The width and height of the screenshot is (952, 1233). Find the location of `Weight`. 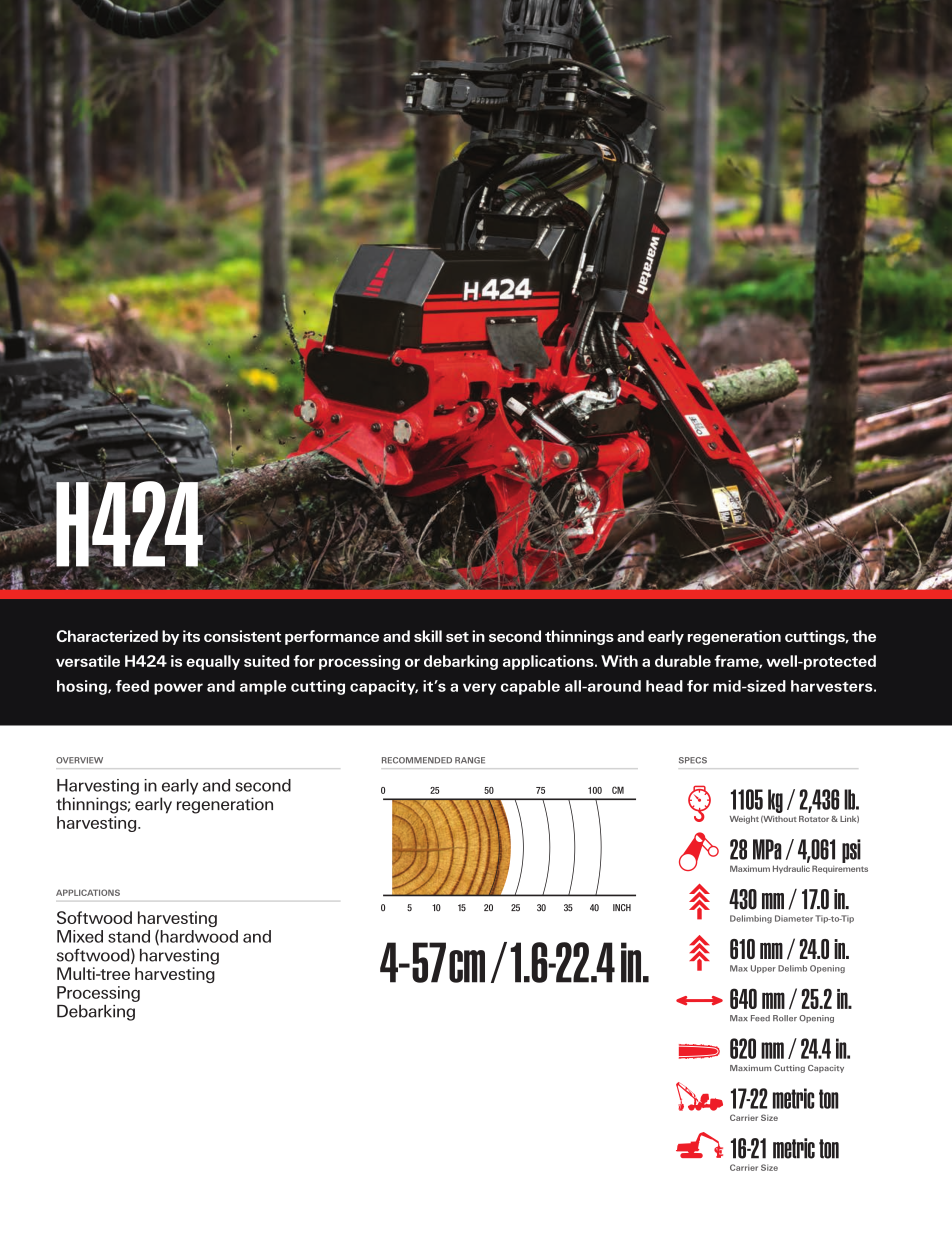

Weight is located at coordinates (744, 820).
